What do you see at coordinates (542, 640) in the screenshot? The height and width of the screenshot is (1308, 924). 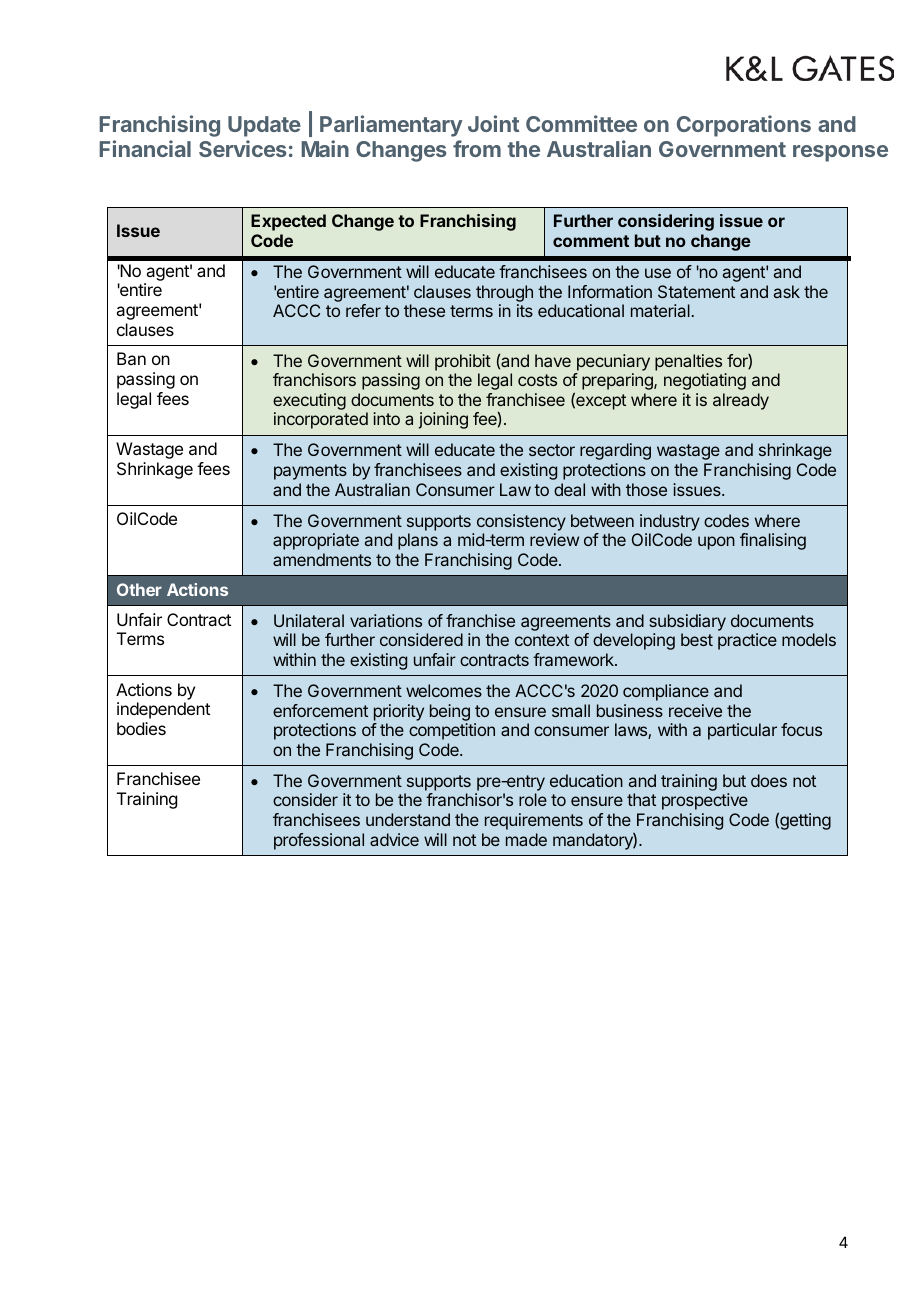 I see `context` at bounding box center [542, 640].
